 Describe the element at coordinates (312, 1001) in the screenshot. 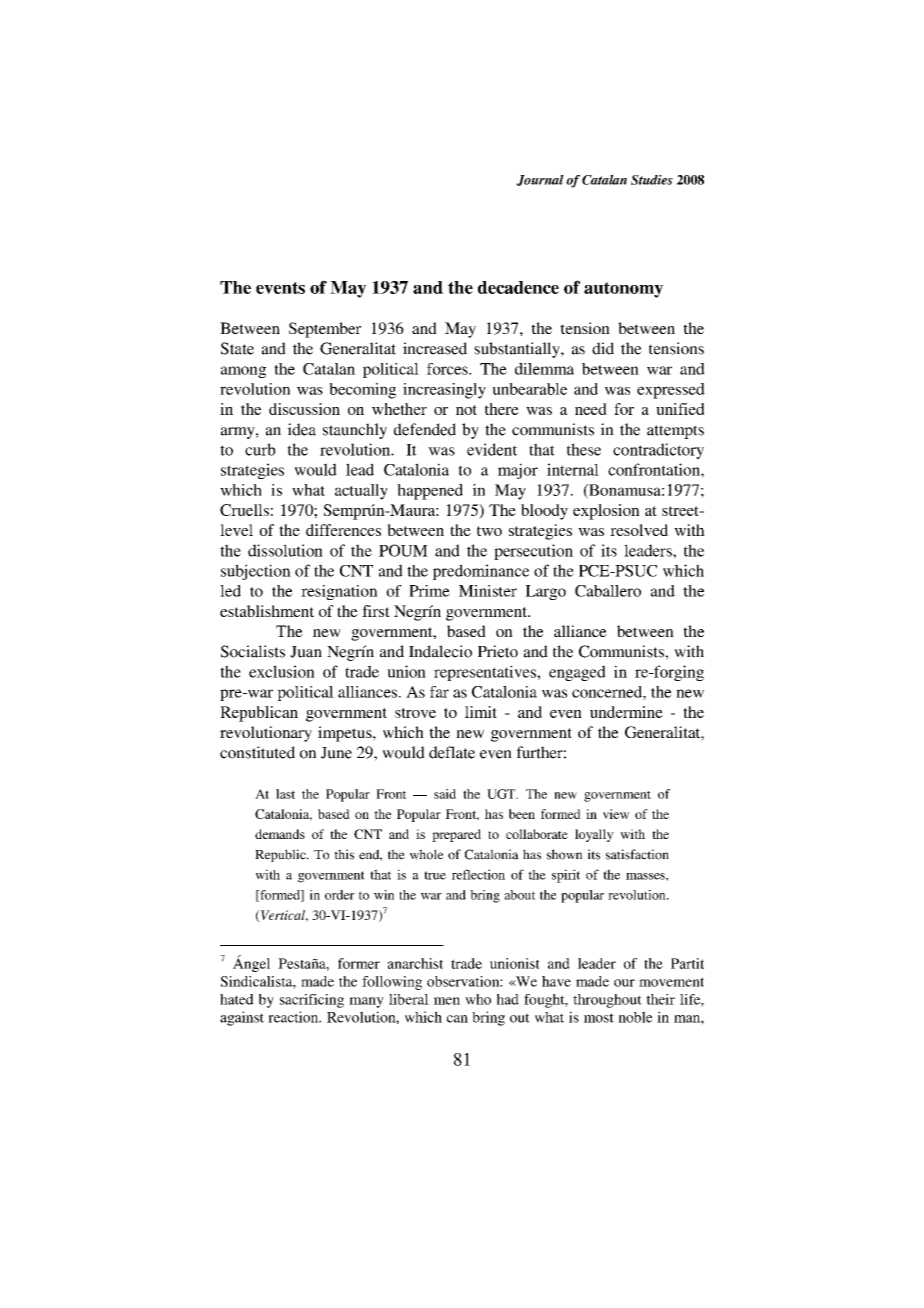

I see `sacrificing` at that location.
